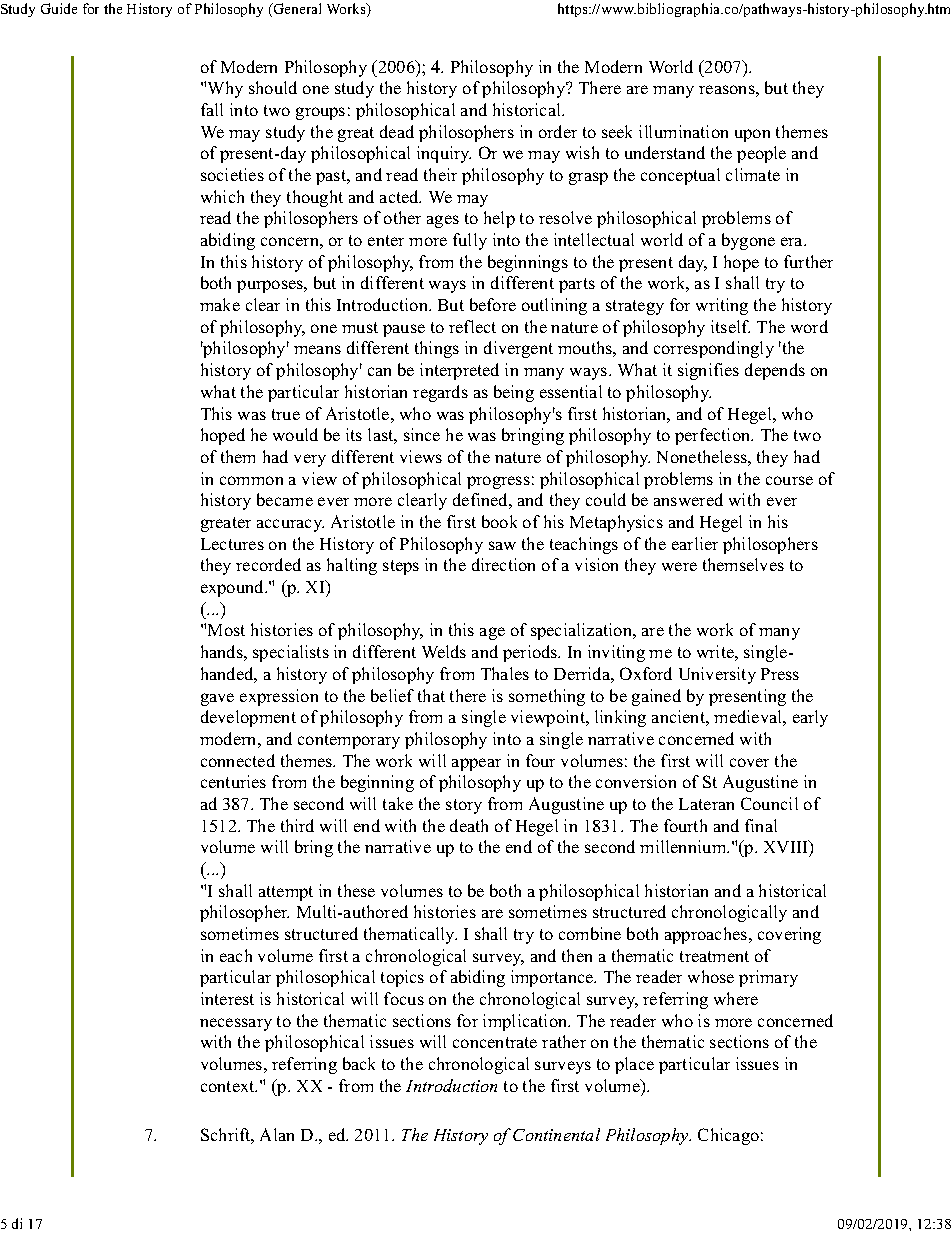 This screenshot has width=952, height=1233. I want to click on steps, so click(401, 567).
